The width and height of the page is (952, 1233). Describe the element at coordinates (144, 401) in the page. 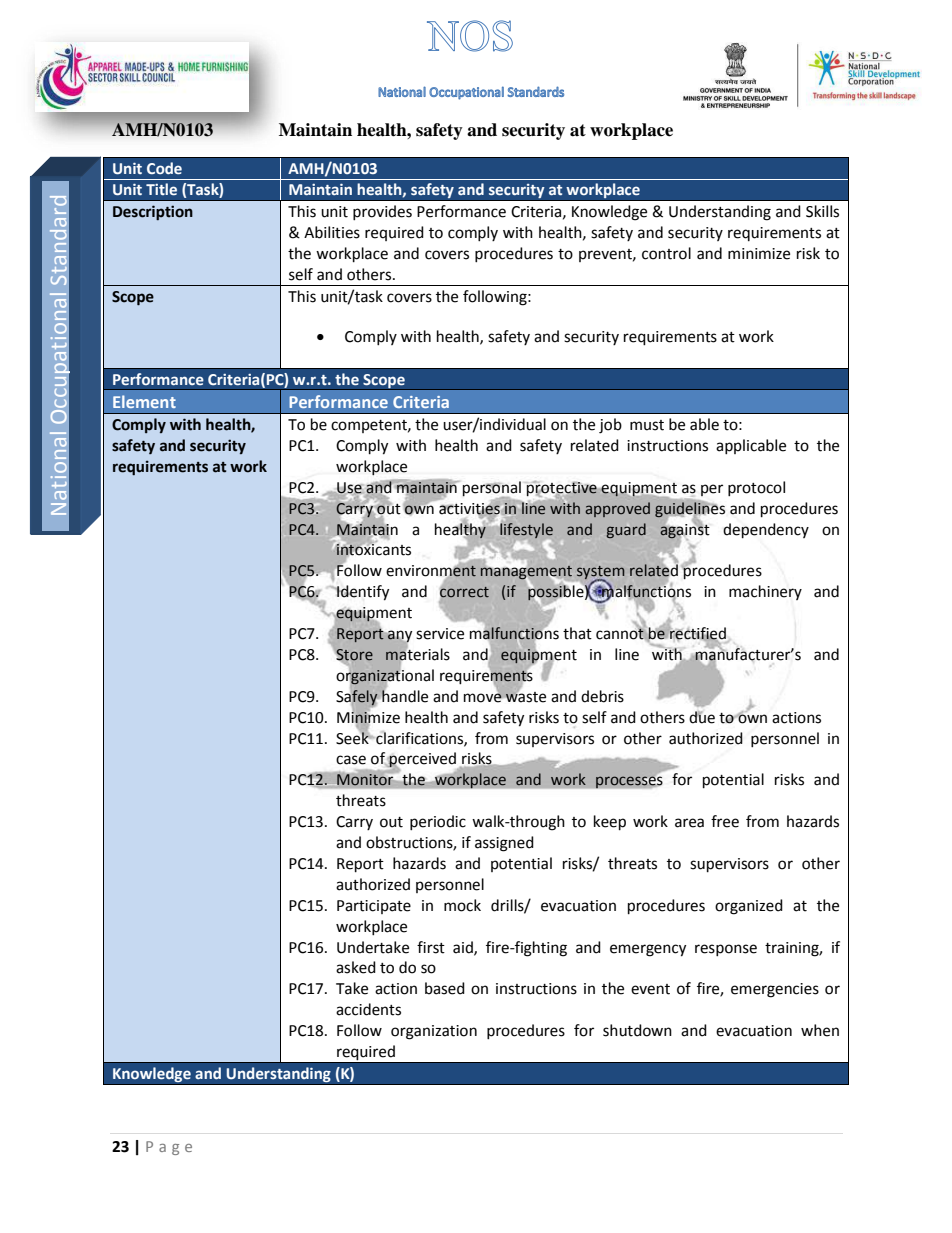

I see `Element` at that location.
